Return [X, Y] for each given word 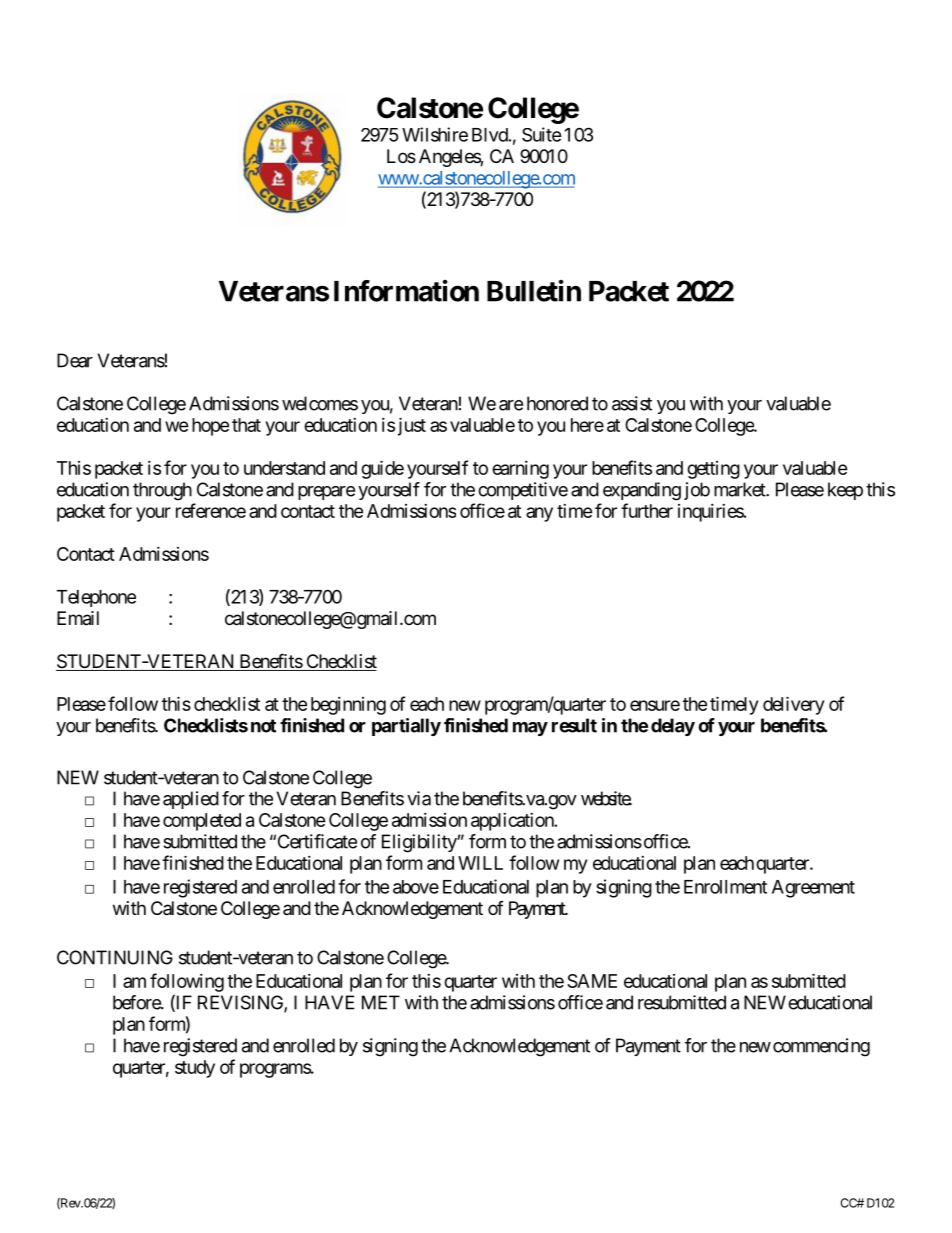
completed [202, 822]
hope [210, 427]
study [195, 1069]
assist [632, 403]
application [512, 822]
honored [557, 403]
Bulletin [534, 291]
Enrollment [725, 887]
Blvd [490, 135]
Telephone [96, 598]
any [539, 514]
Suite [542, 134]
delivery [793, 705]
